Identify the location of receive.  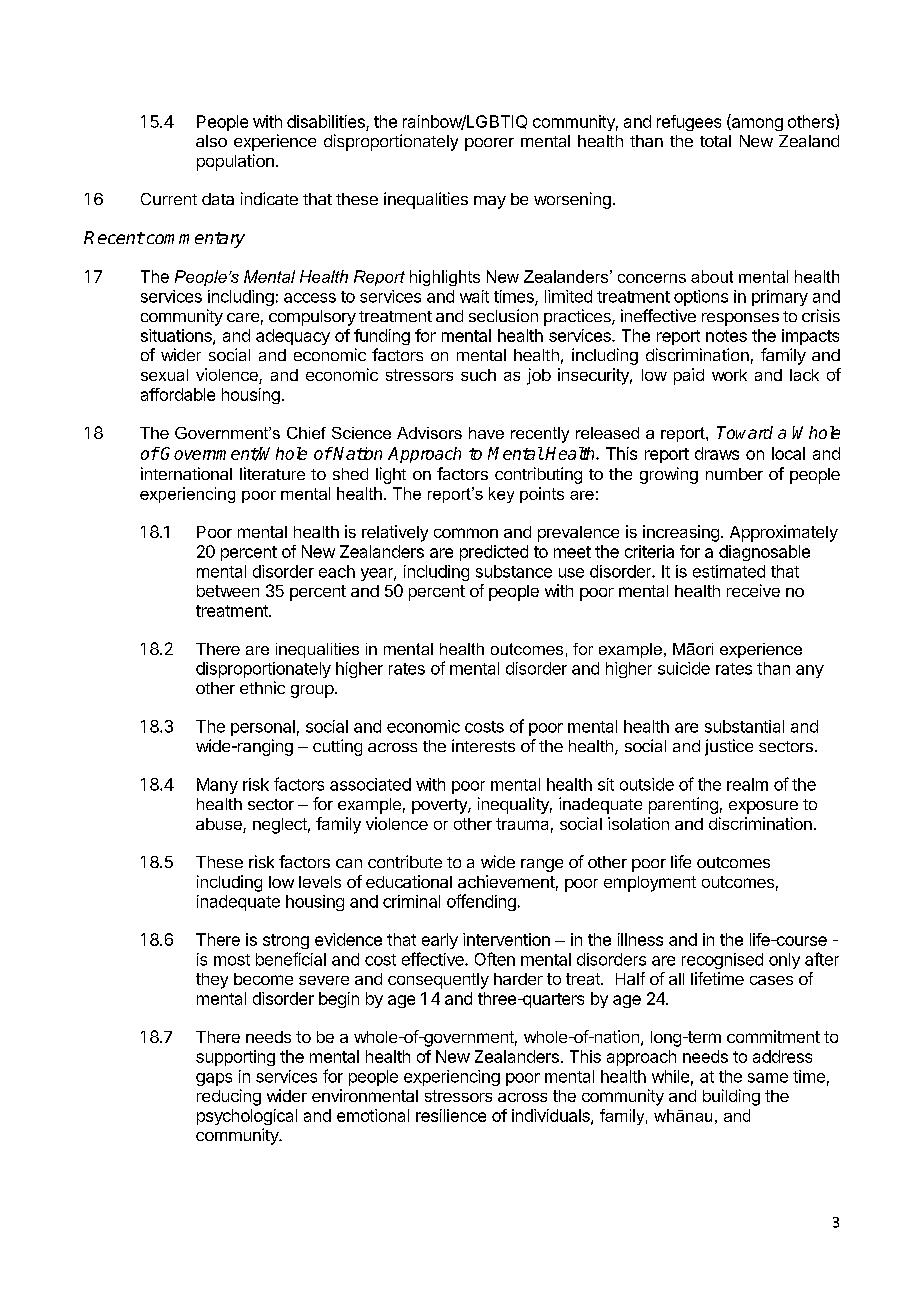
(753, 590).
